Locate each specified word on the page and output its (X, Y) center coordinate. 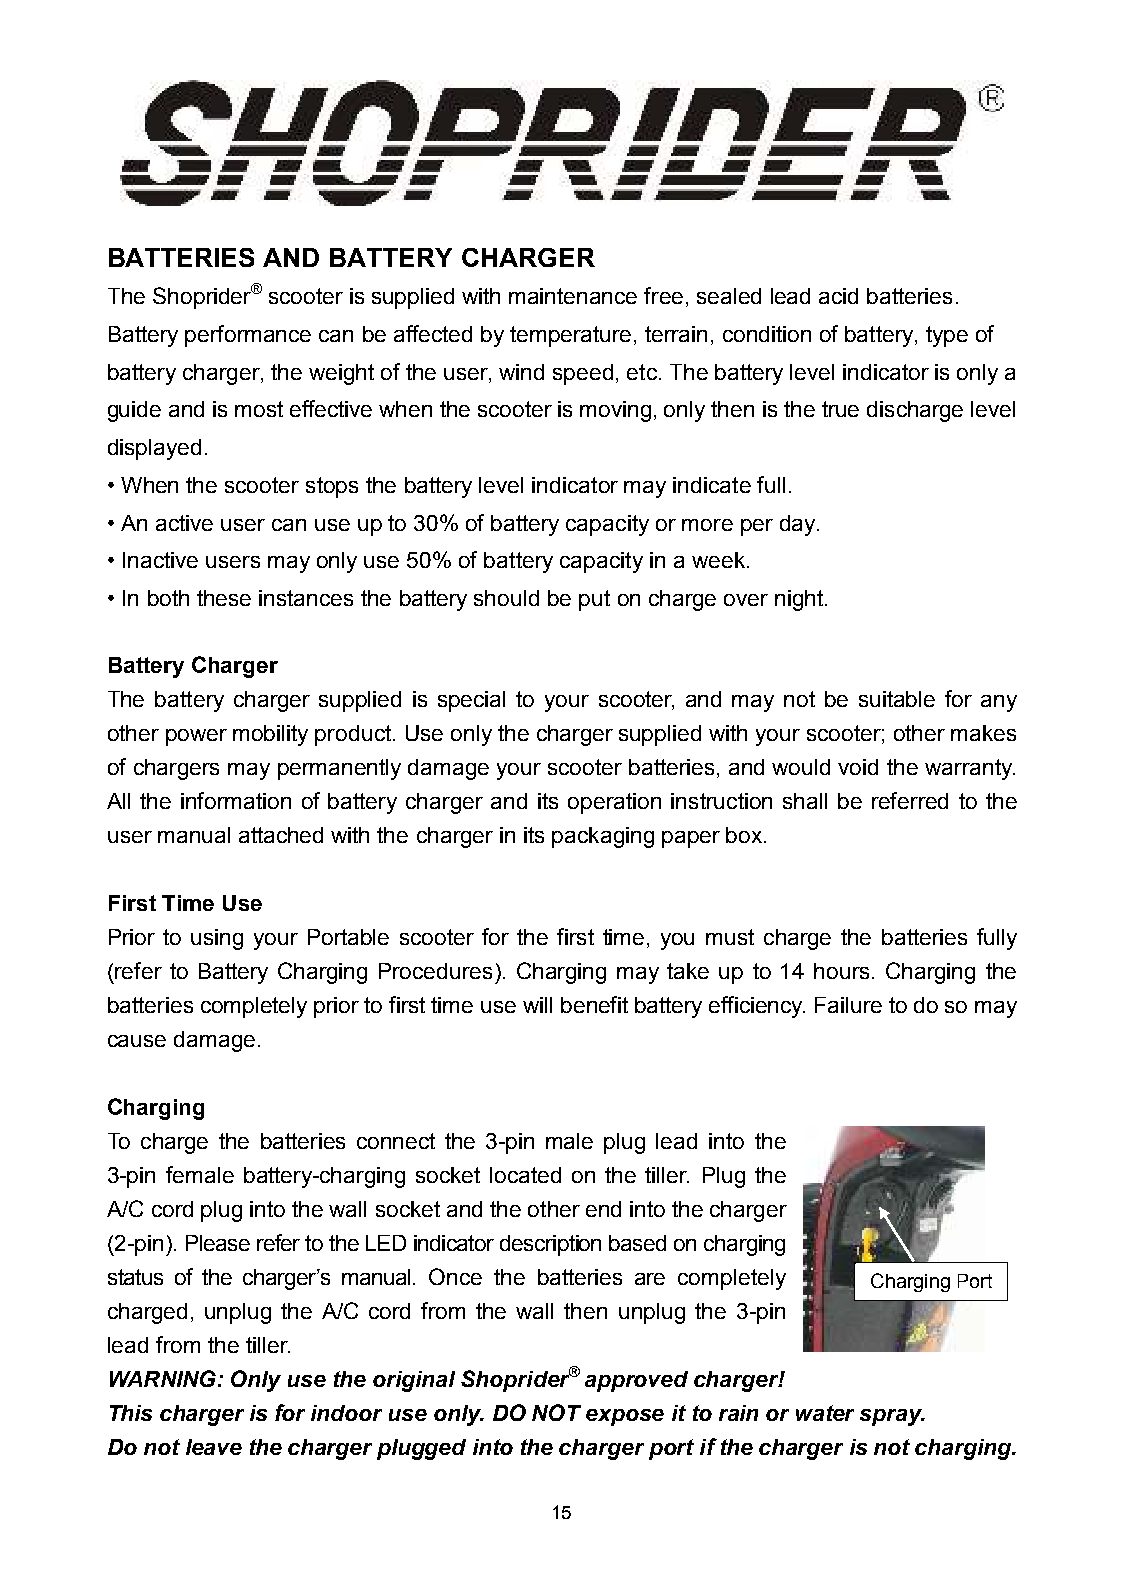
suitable (897, 699)
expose (625, 1417)
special (471, 701)
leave (214, 1447)
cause (137, 1041)
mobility (270, 735)
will (537, 1005)
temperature (570, 336)
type (947, 336)
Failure (848, 1005)
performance (248, 336)
